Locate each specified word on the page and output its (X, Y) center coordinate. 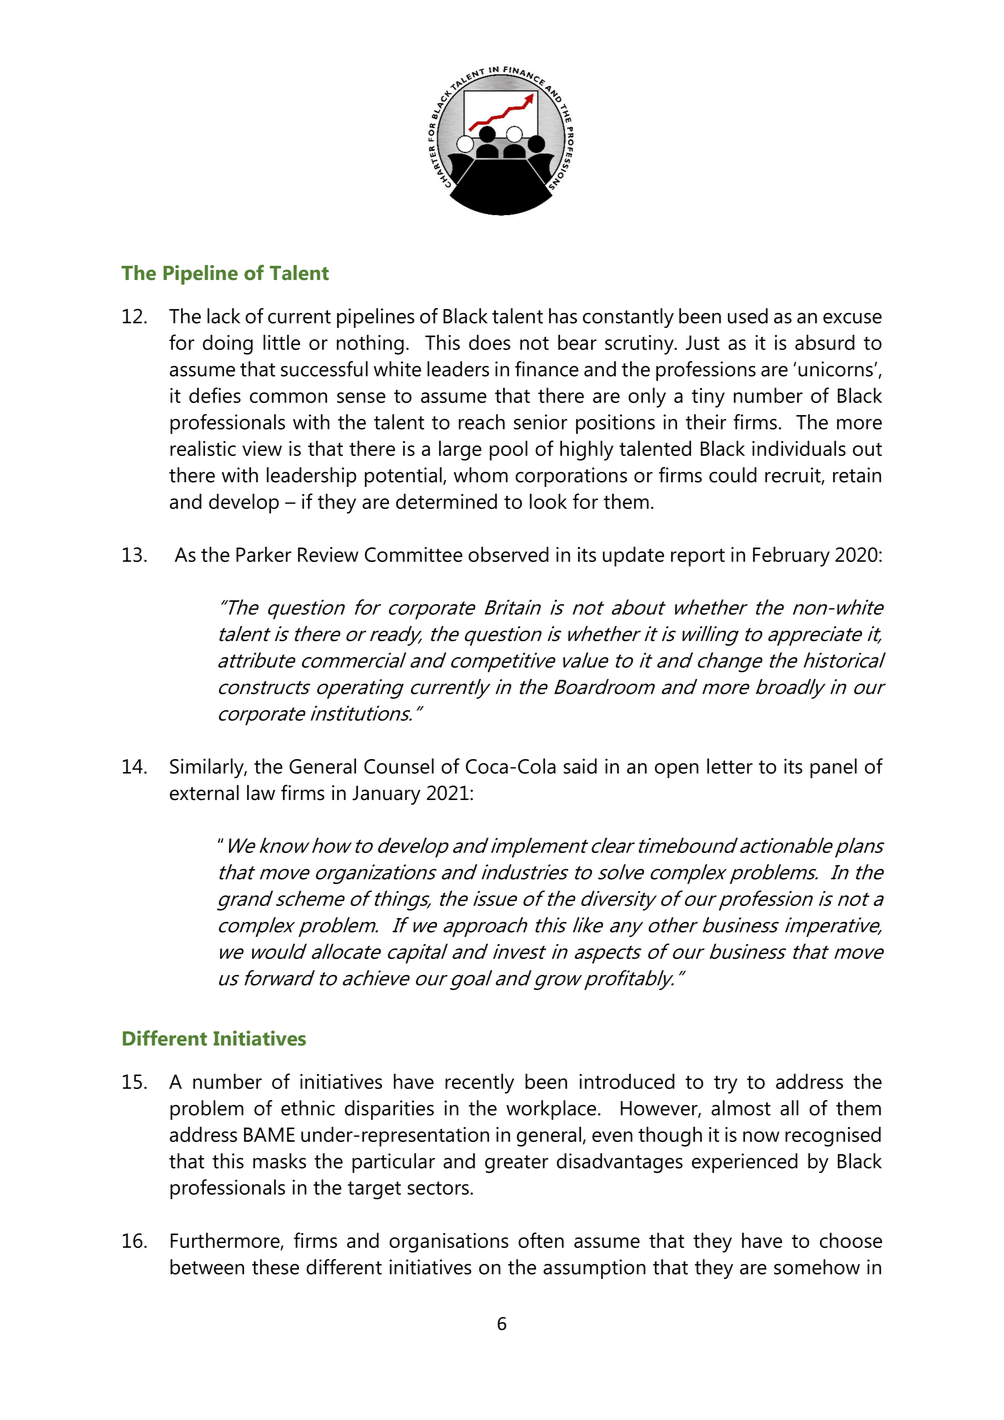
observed (508, 554)
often (541, 1240)
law (261, 793)
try (725, 1085)
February (791, 556)
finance (547, 369)
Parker (264, 554)
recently (479, 1083)
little (281, 342)
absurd (825, 342)
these (275, 1267)
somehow (817, 1267)
